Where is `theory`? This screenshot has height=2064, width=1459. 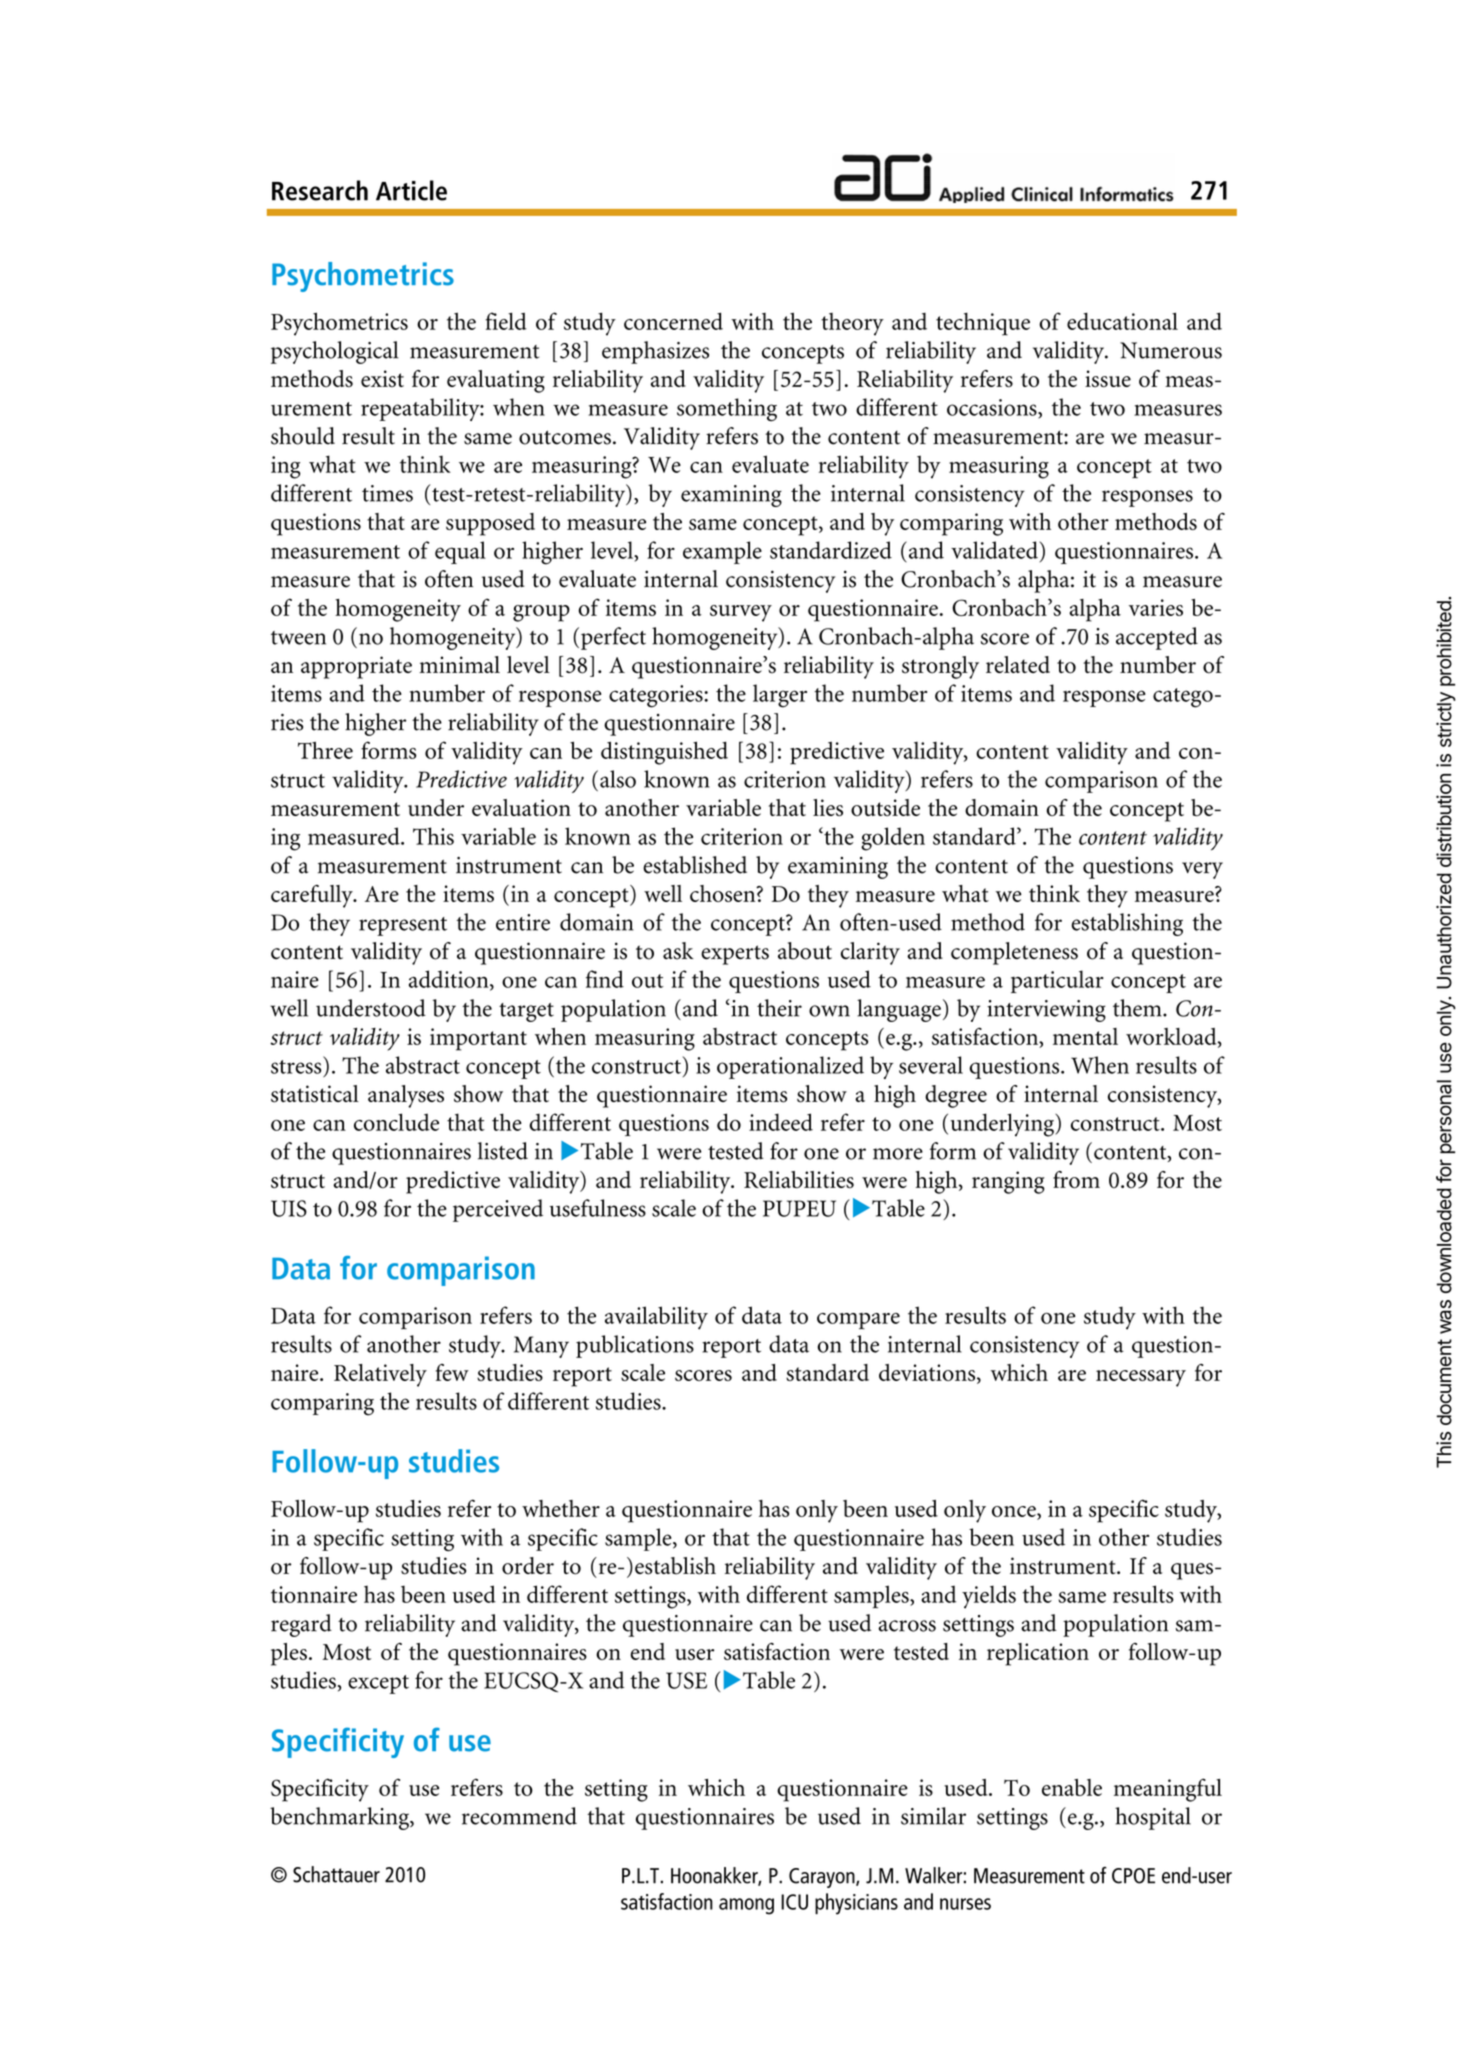 theory is located at coordinates (852, 324).
